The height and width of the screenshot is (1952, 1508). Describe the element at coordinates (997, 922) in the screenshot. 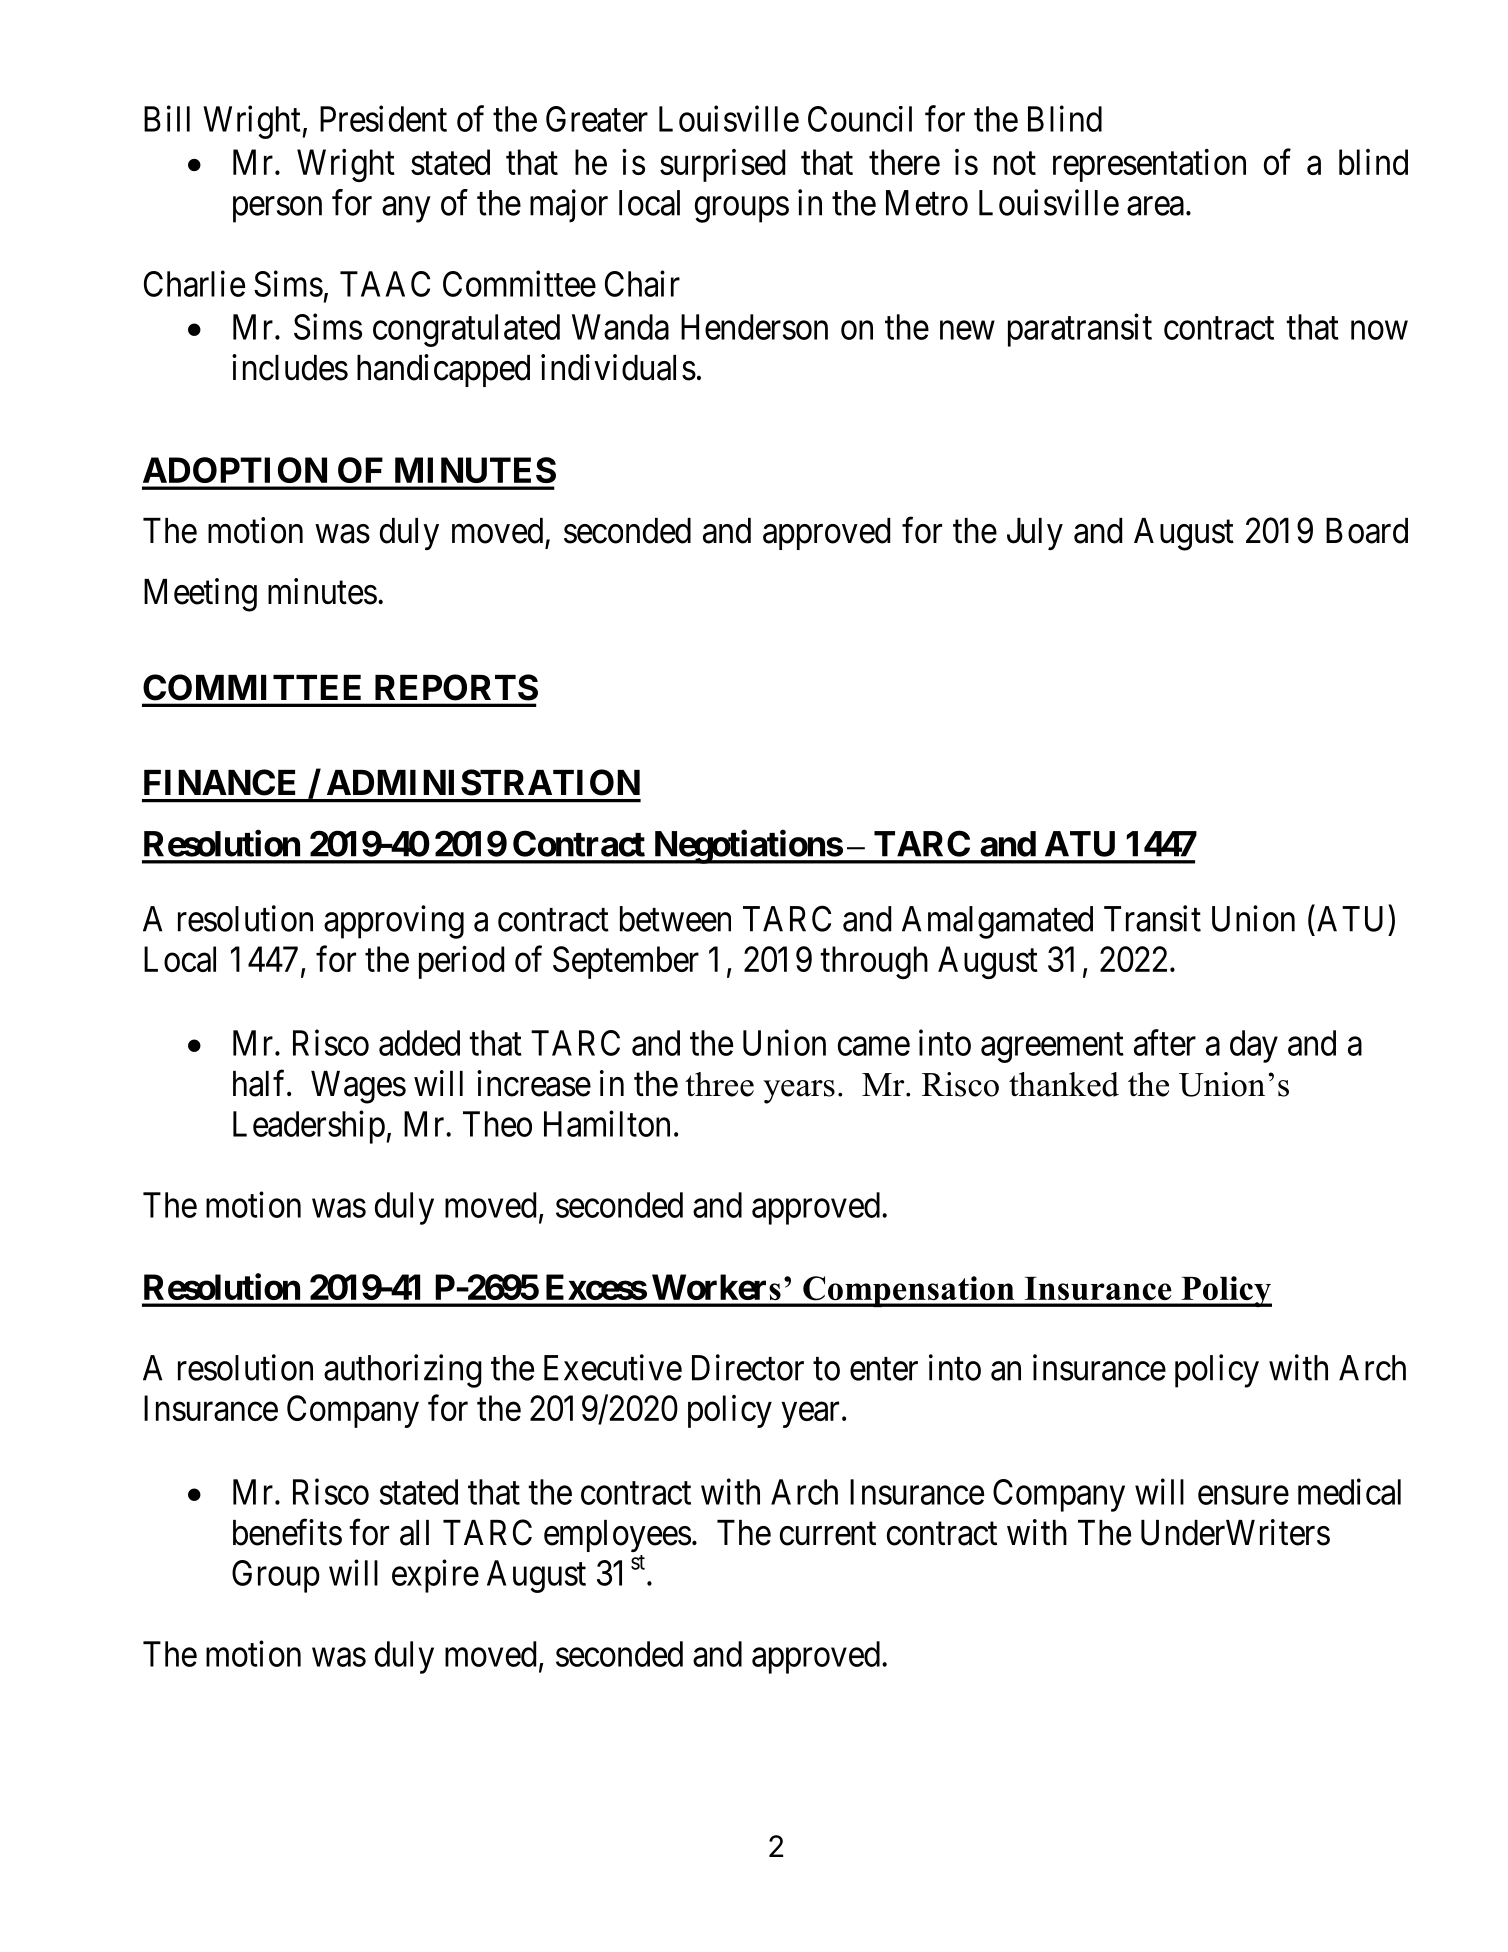

I see `Amalgamated` at that location.
